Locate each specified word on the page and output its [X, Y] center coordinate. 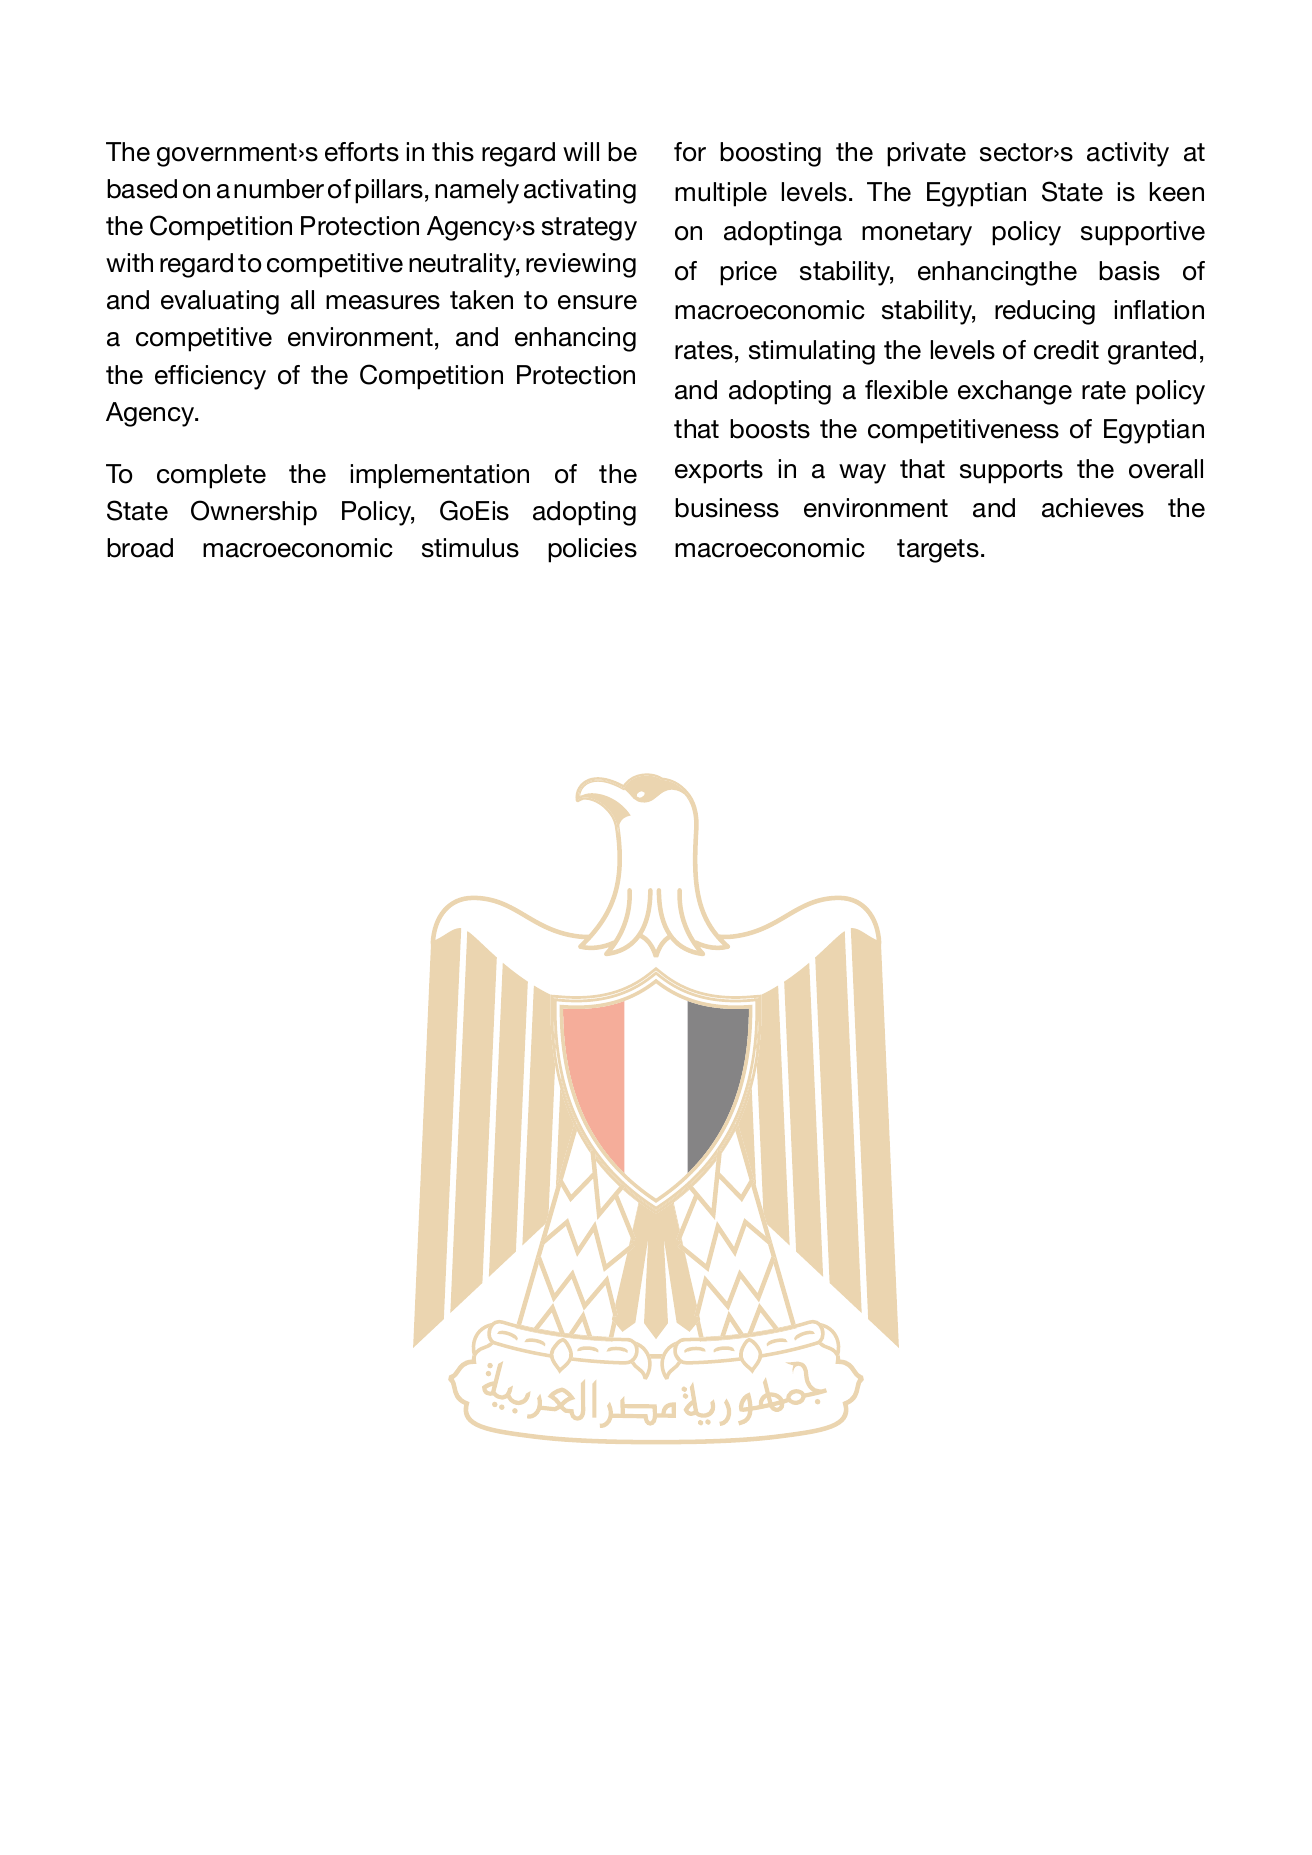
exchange [1015, 392]
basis [1129, 271]
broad [140, 548]
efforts [362, 152]
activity [1128, 154]
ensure [597, 302]
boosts [770, 429]
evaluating [220, 302]
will [581, 151]
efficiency [210, 377]
